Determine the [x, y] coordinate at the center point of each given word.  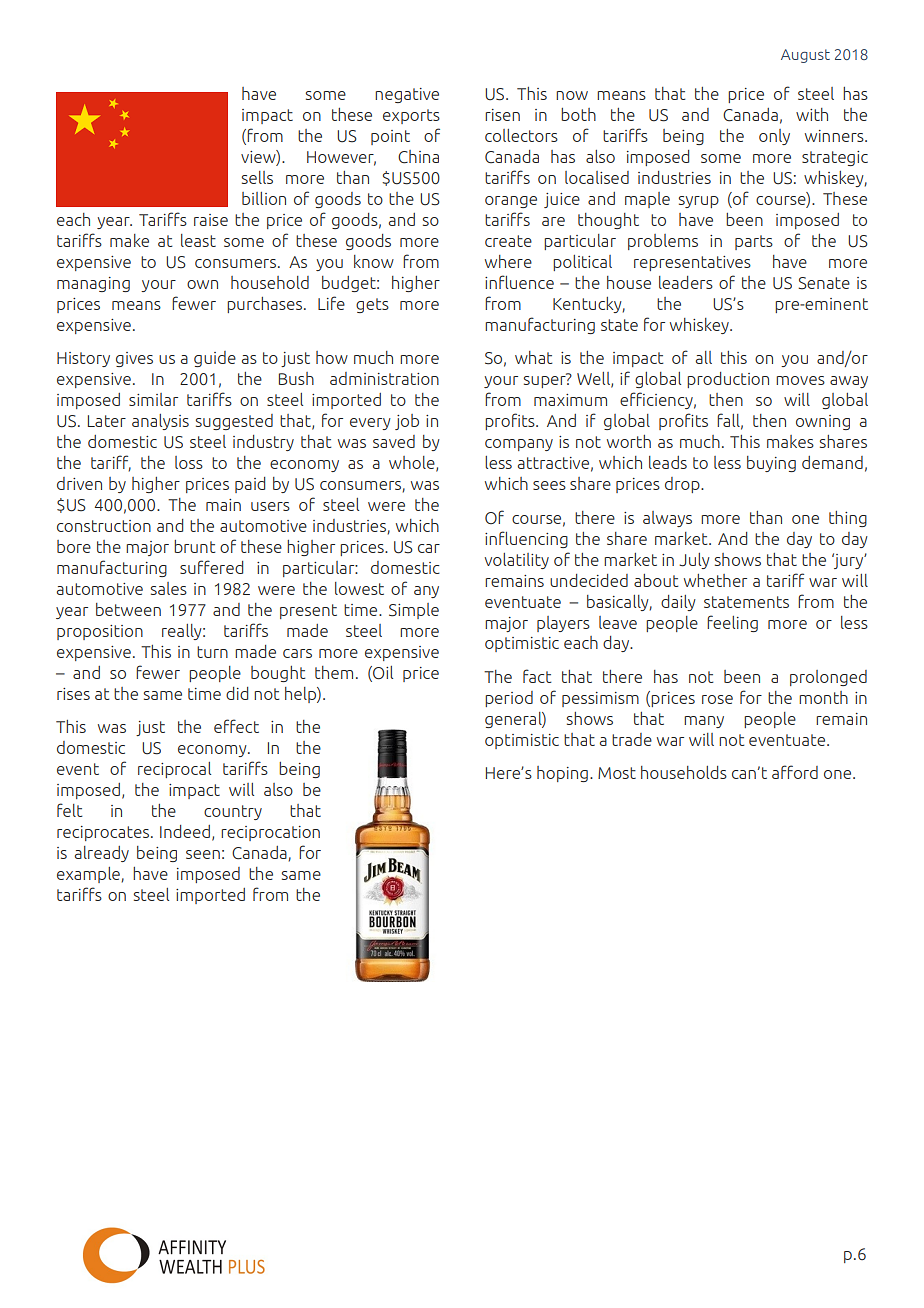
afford [795, 772]
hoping [562, 774]
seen [203, 854]
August [805, 56]
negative [407, 95]
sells [257, 177]
